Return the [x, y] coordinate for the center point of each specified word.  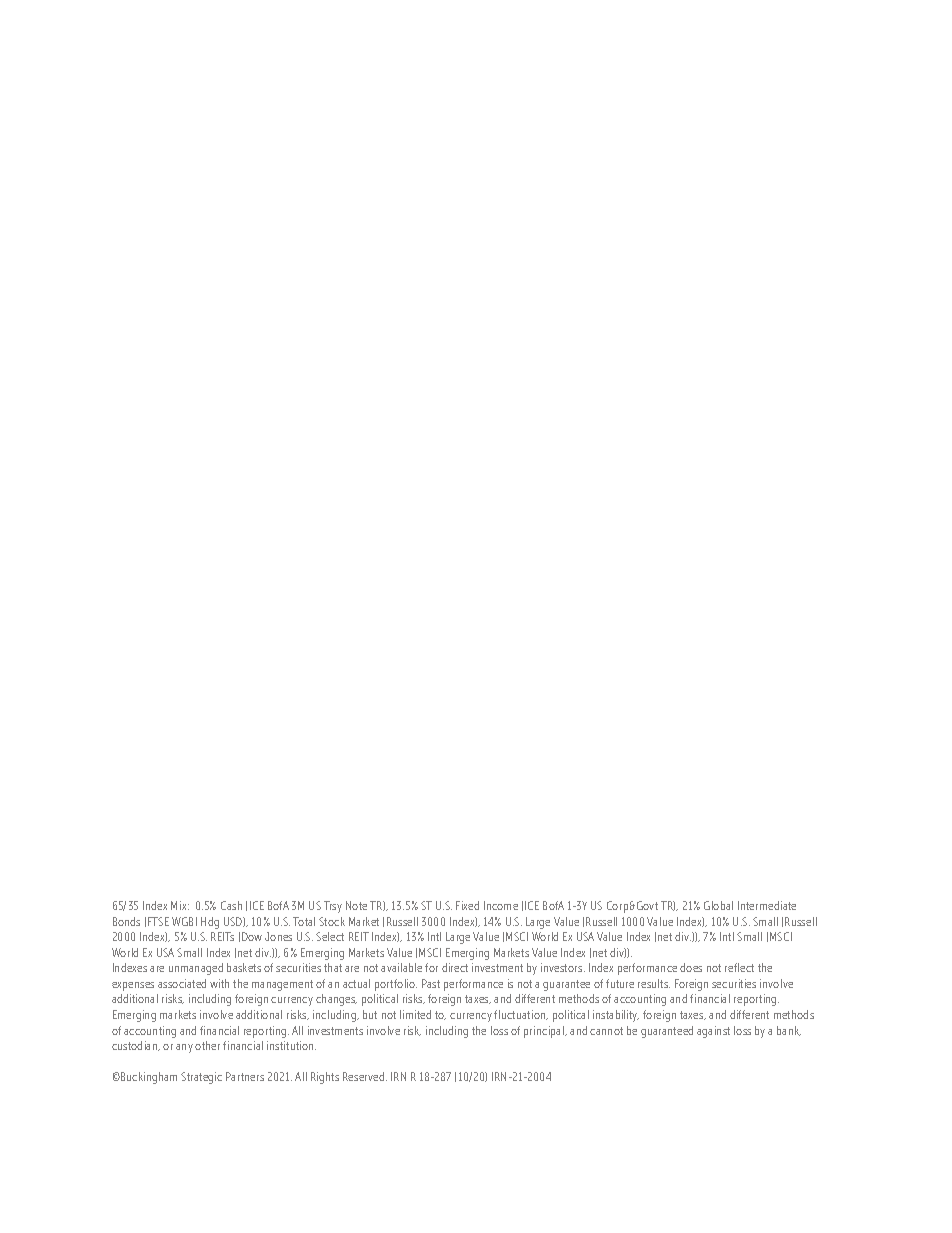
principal [545, 1032]
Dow [252, 936]
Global [718, 905]
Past [431, 983]
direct [455, 967]
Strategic [201, 1078]
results [654, 983]
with [219, 983]
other [207, 1045]
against [713, 1032]
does [691, 967]
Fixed [467, 905]
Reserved [365, 1076]
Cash [231, 905]
